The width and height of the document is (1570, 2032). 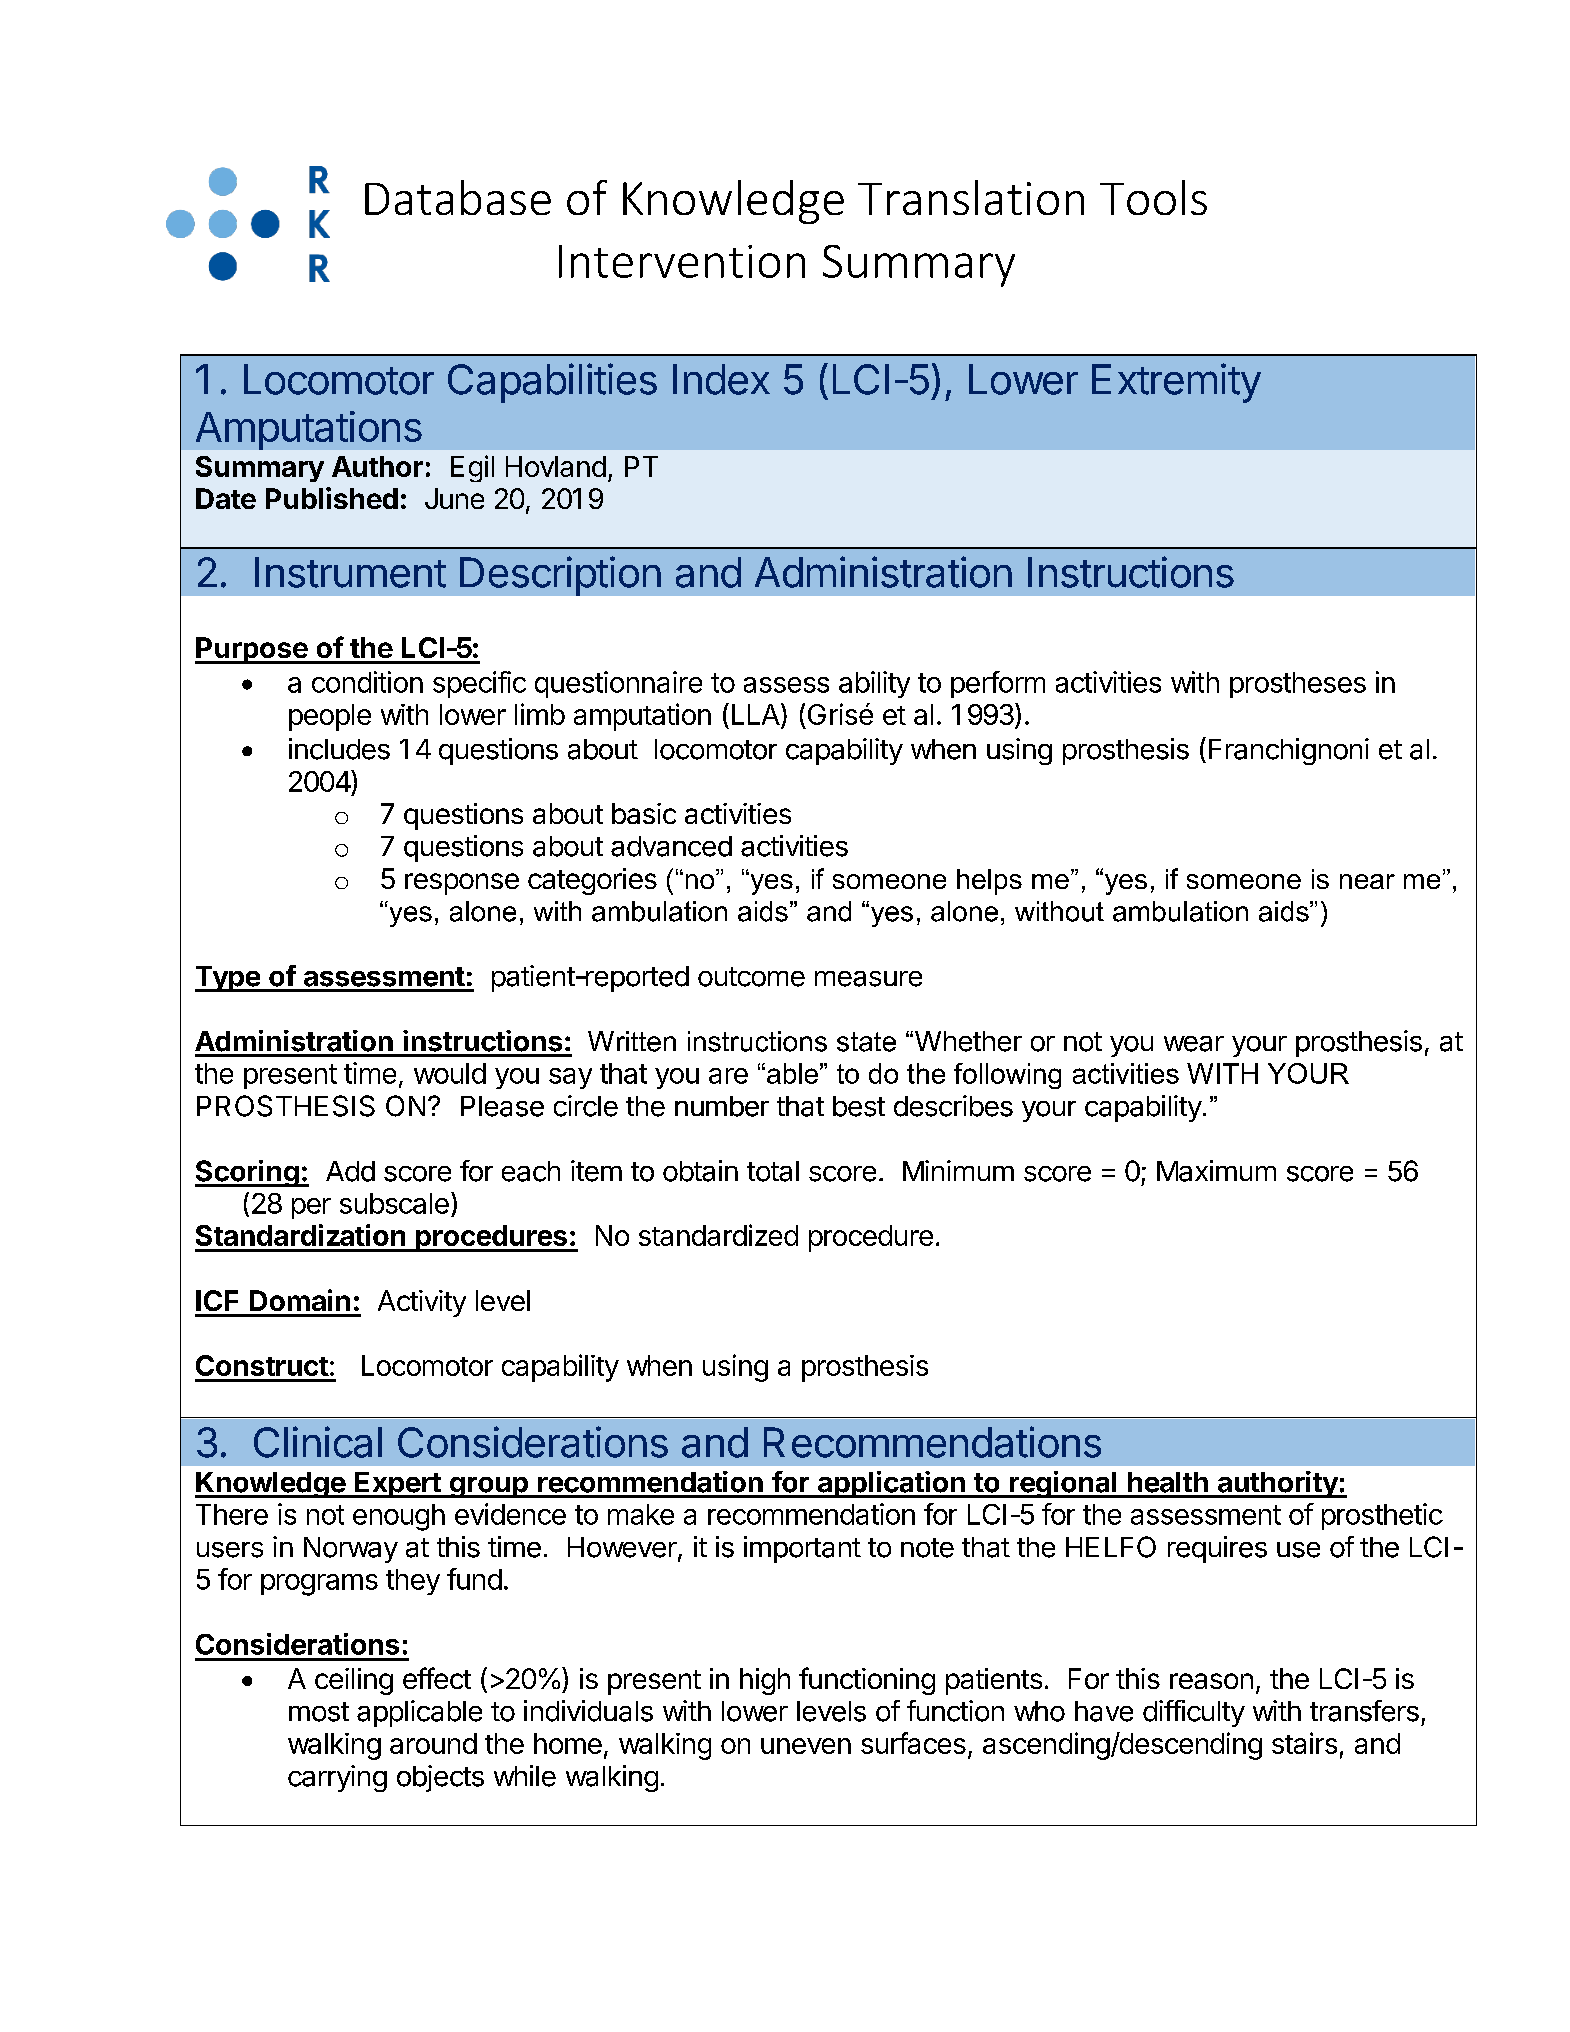 What do you see at coordinates (718, 1235) in the document?
I see `standardized` at bounding box center [718, 1235].
